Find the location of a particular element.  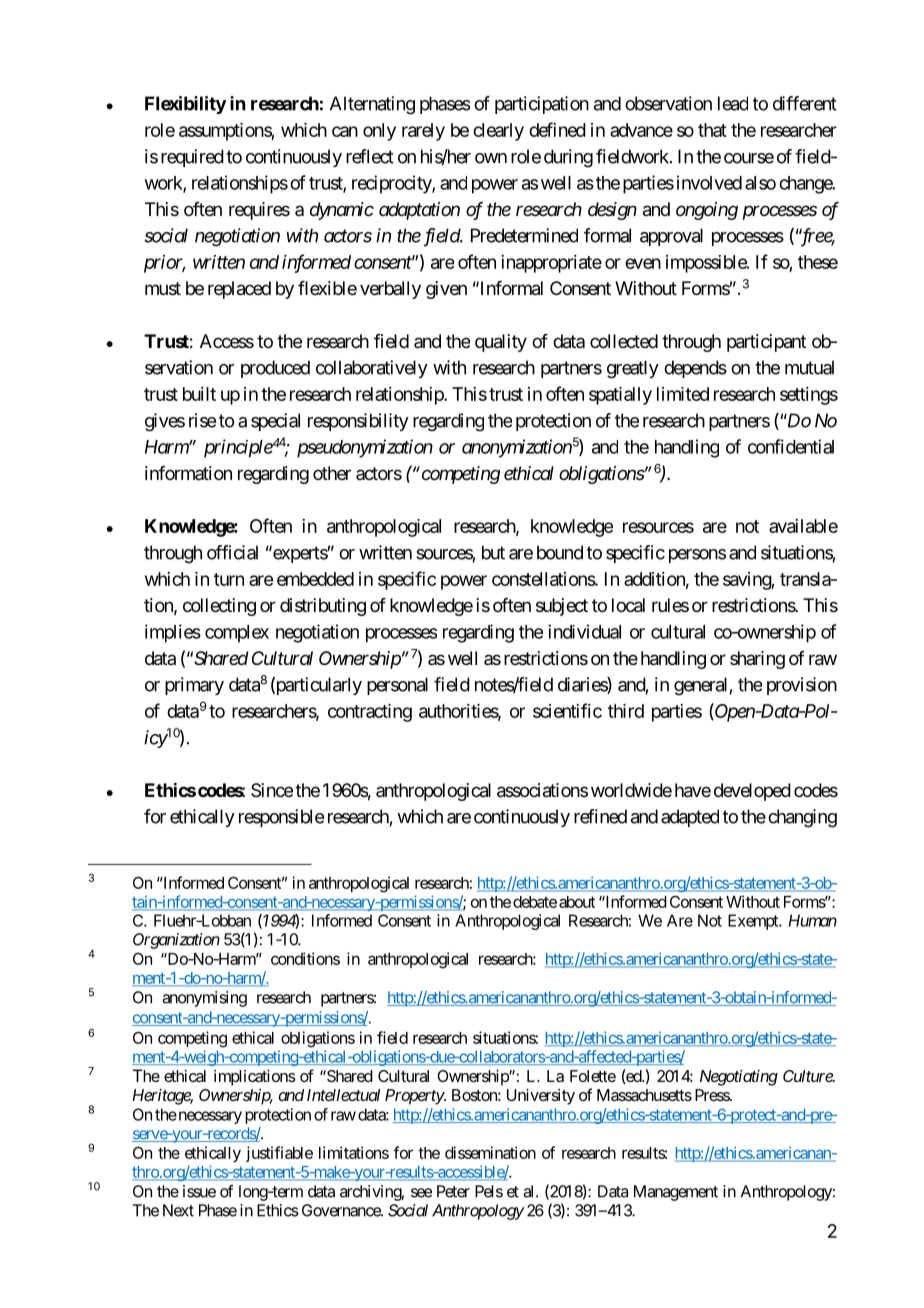

limited is located at coordinates (683, 394).
